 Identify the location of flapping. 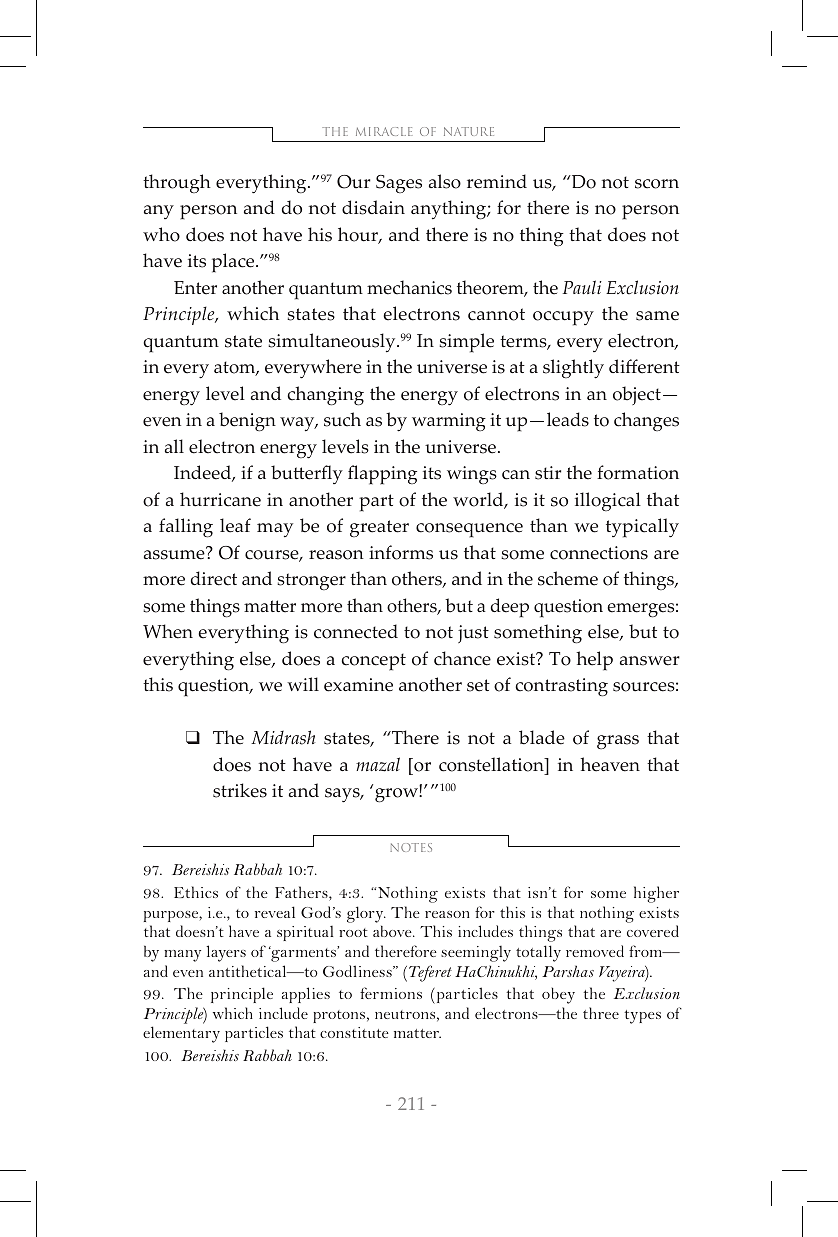
(382, 475).
